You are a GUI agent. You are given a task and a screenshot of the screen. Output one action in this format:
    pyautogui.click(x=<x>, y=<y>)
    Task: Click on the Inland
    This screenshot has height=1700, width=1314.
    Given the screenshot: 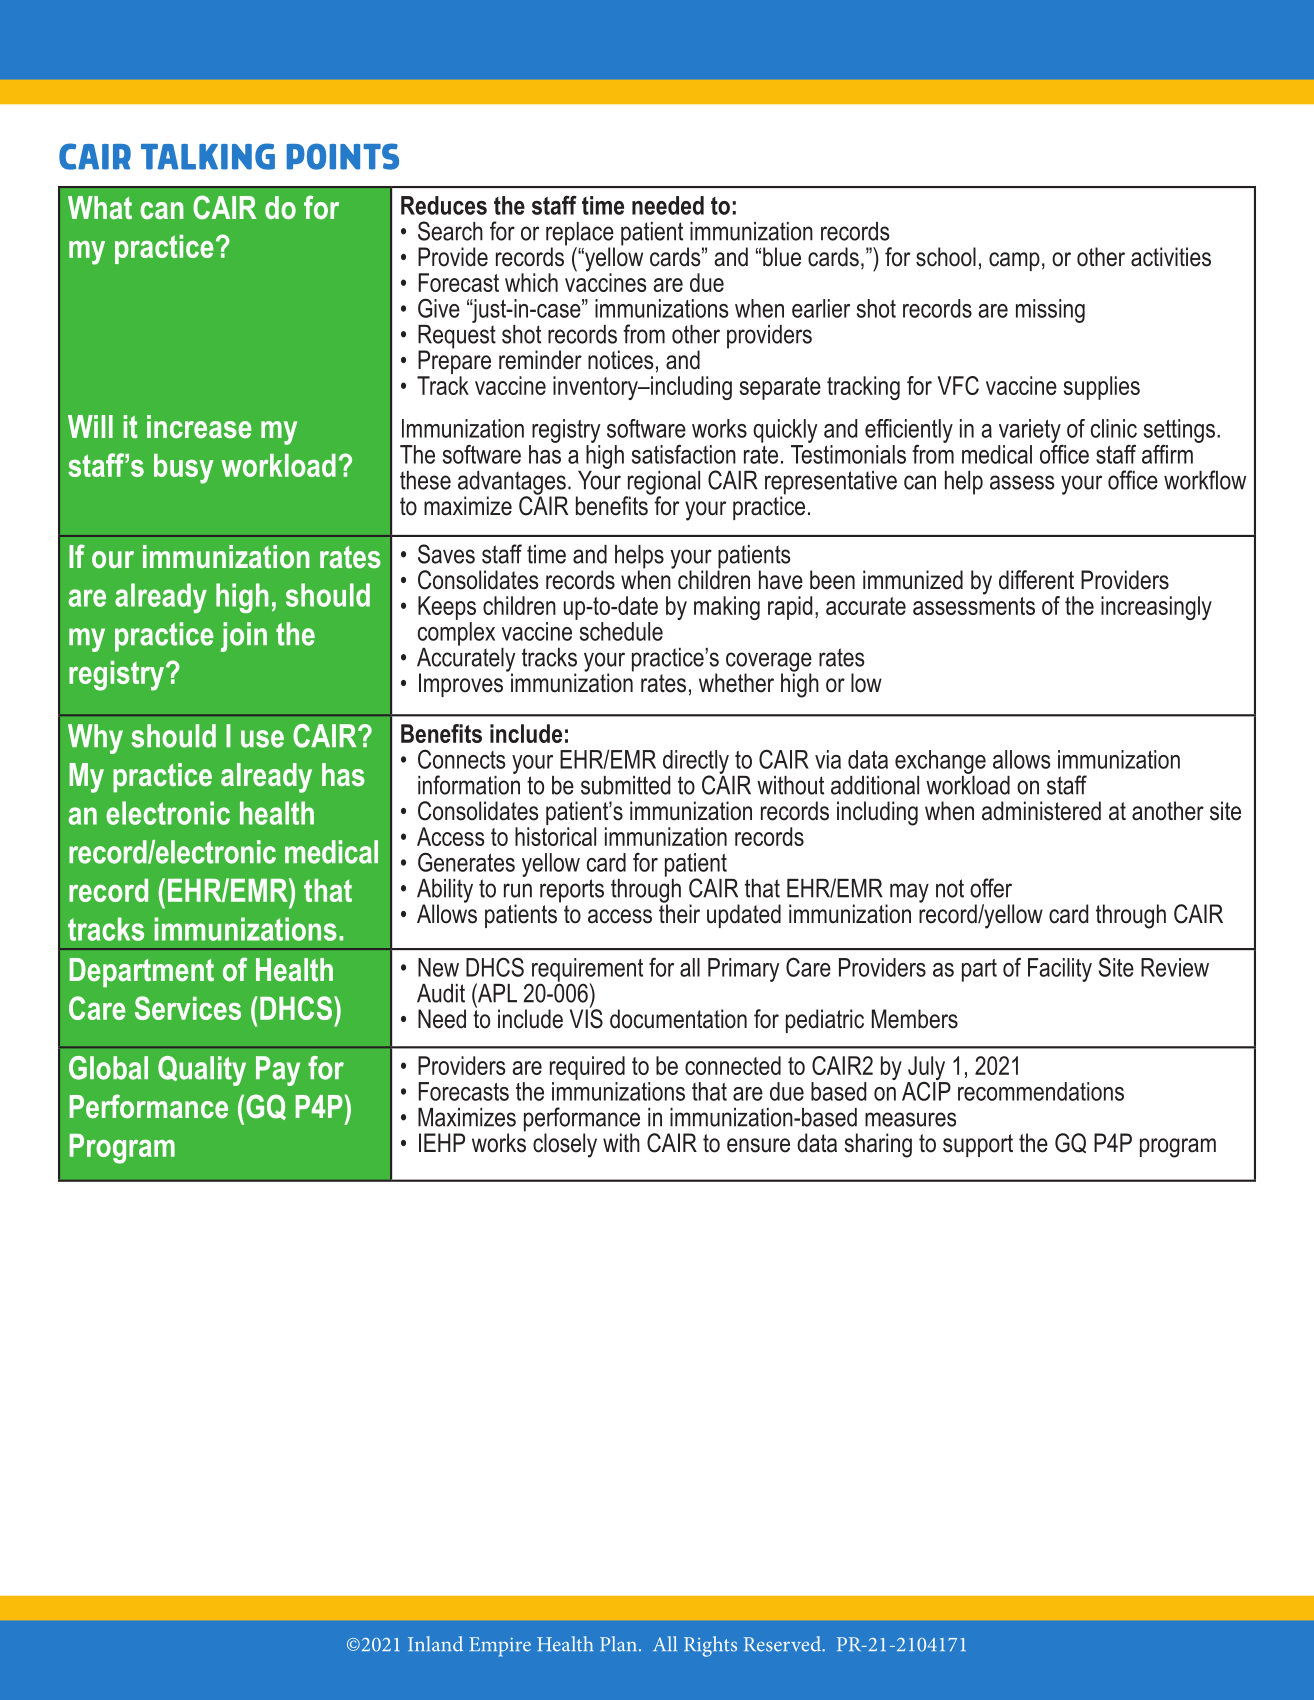 What is the action you would take?
    pyautogui.click(x=435, y=1644)
